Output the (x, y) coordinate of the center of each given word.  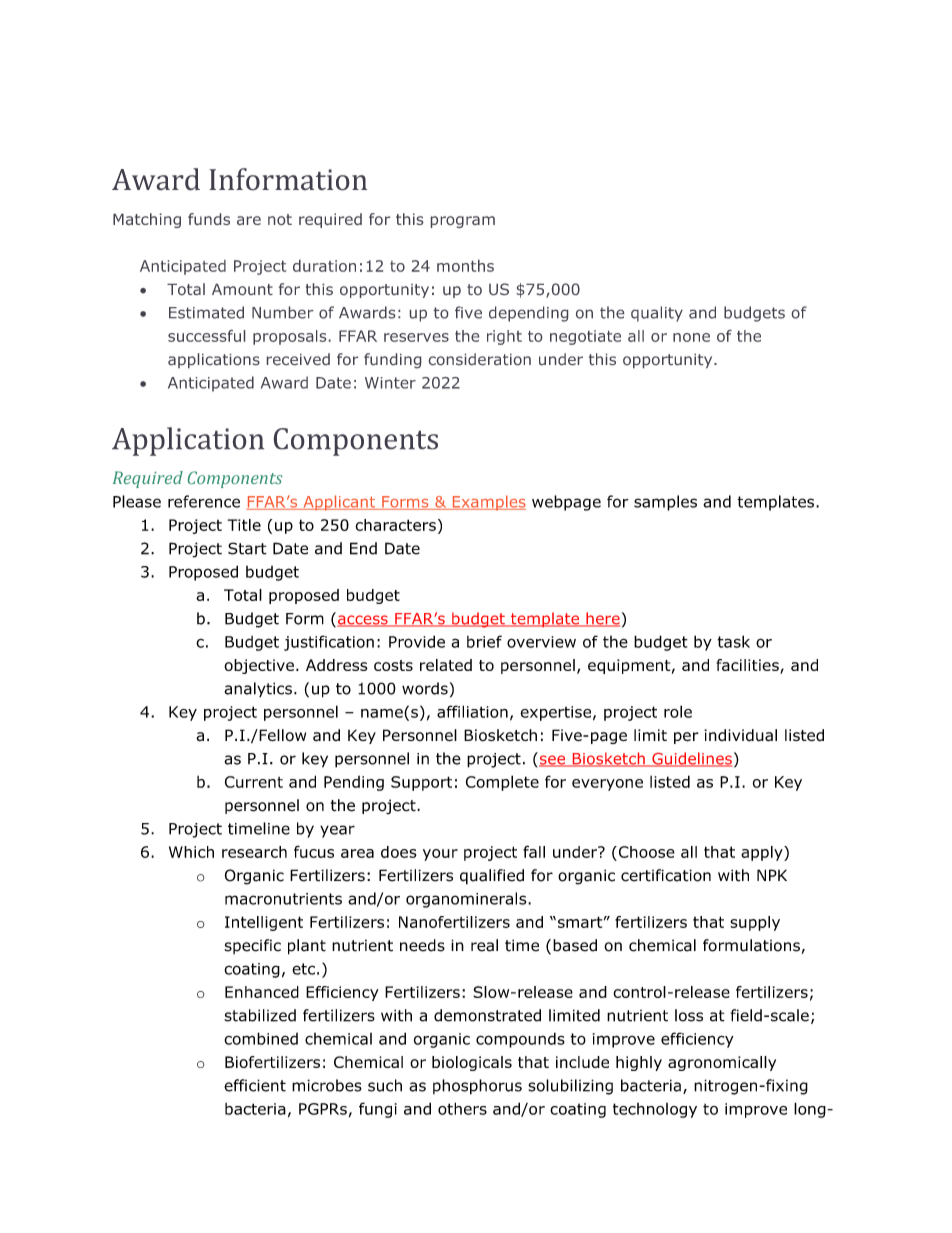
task (733, 641)
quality (657, 314)
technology (655, 1110)
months (465, 266)
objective (259, 666)
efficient (255, 1085)
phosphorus (477, 1087)
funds (209, 219)
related (446, 665)
